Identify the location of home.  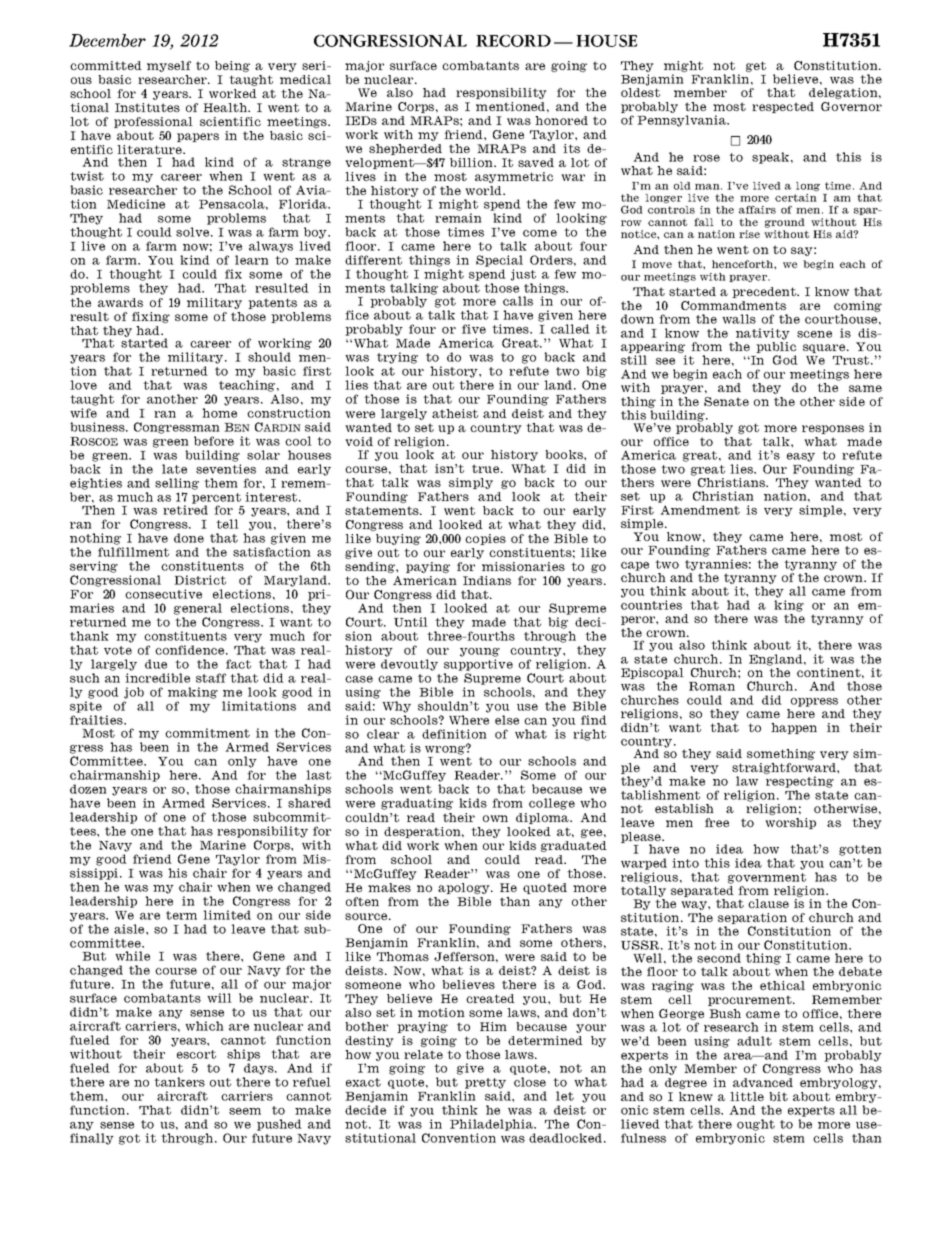
(219, 413).
